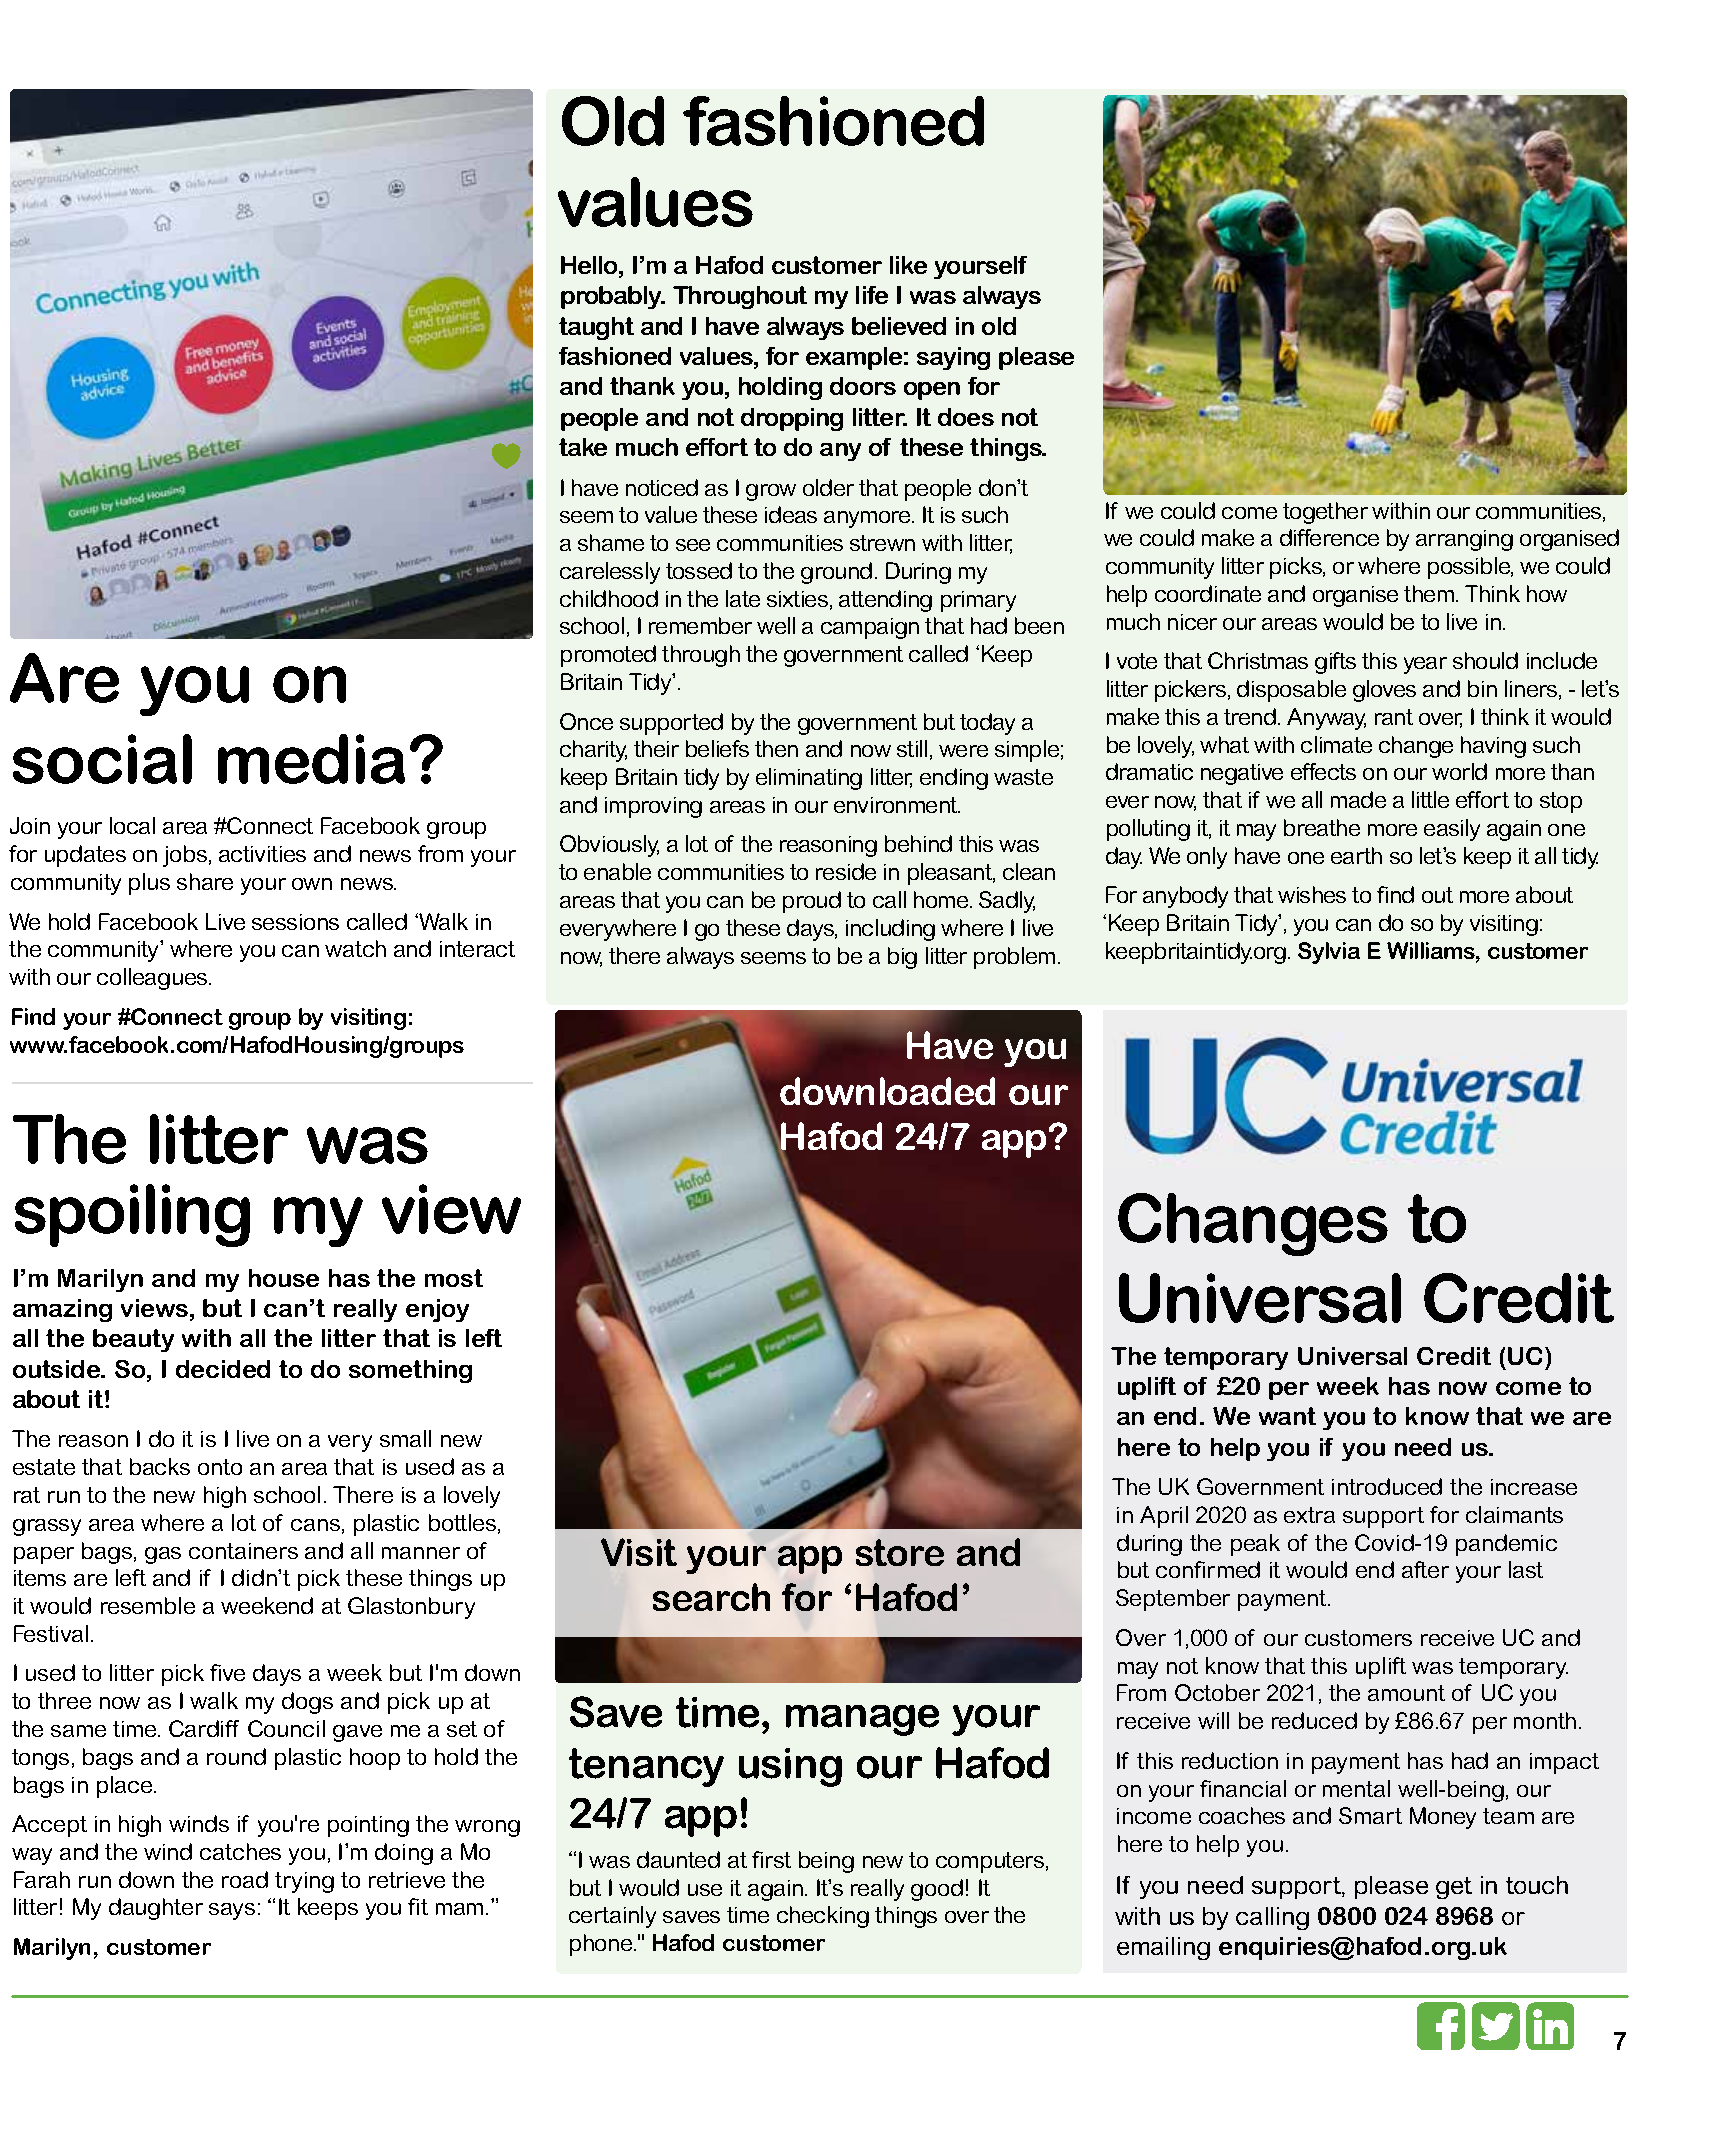 Image resolution: width=1723 pixels, height=2146 pixels. What do you see at coordinates (1325, 513) in the page?
I see `together` at bounding box center [1325, 513].
